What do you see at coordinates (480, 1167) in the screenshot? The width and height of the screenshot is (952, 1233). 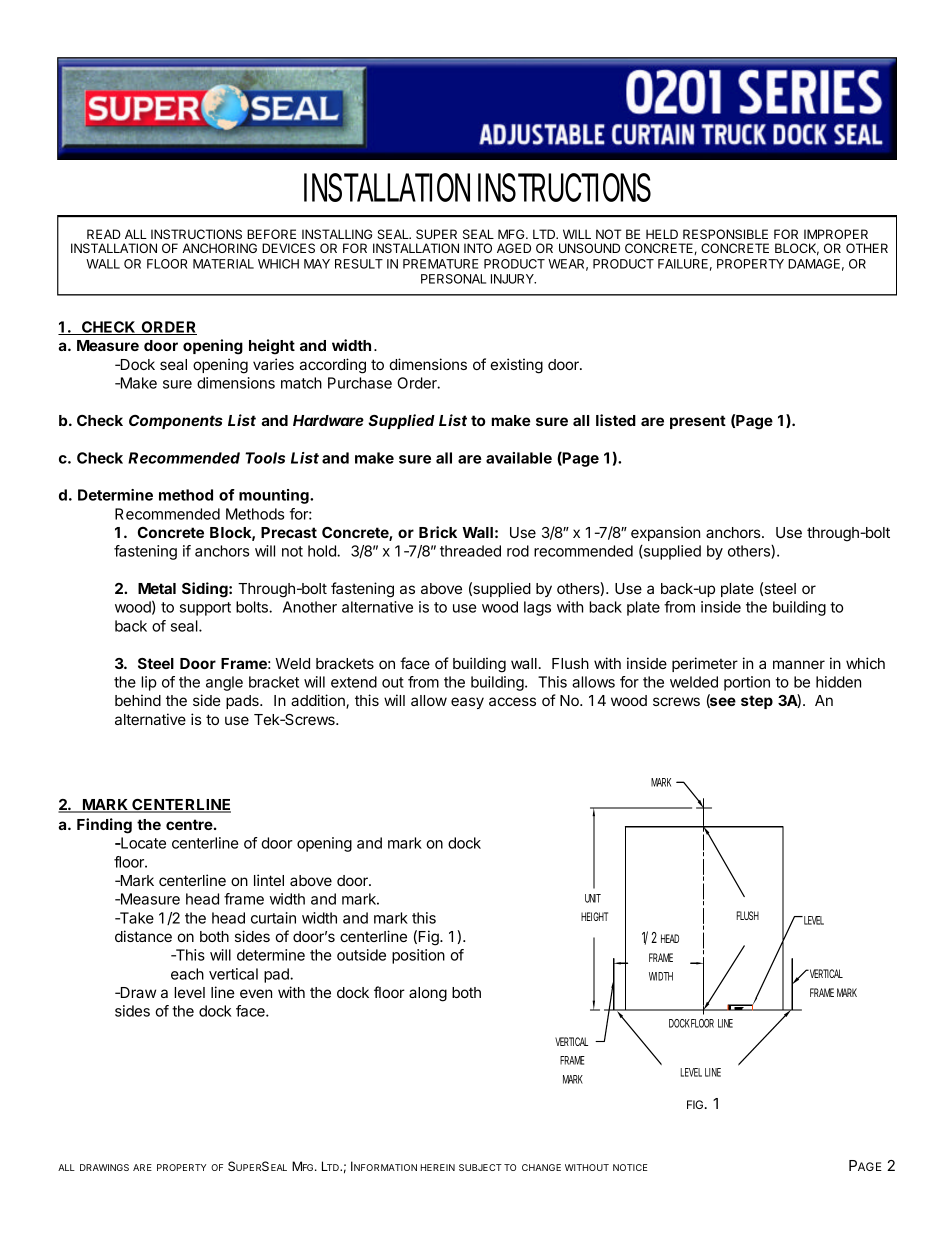 I see `SUBJECT` at bounding box center [480, 1167].
